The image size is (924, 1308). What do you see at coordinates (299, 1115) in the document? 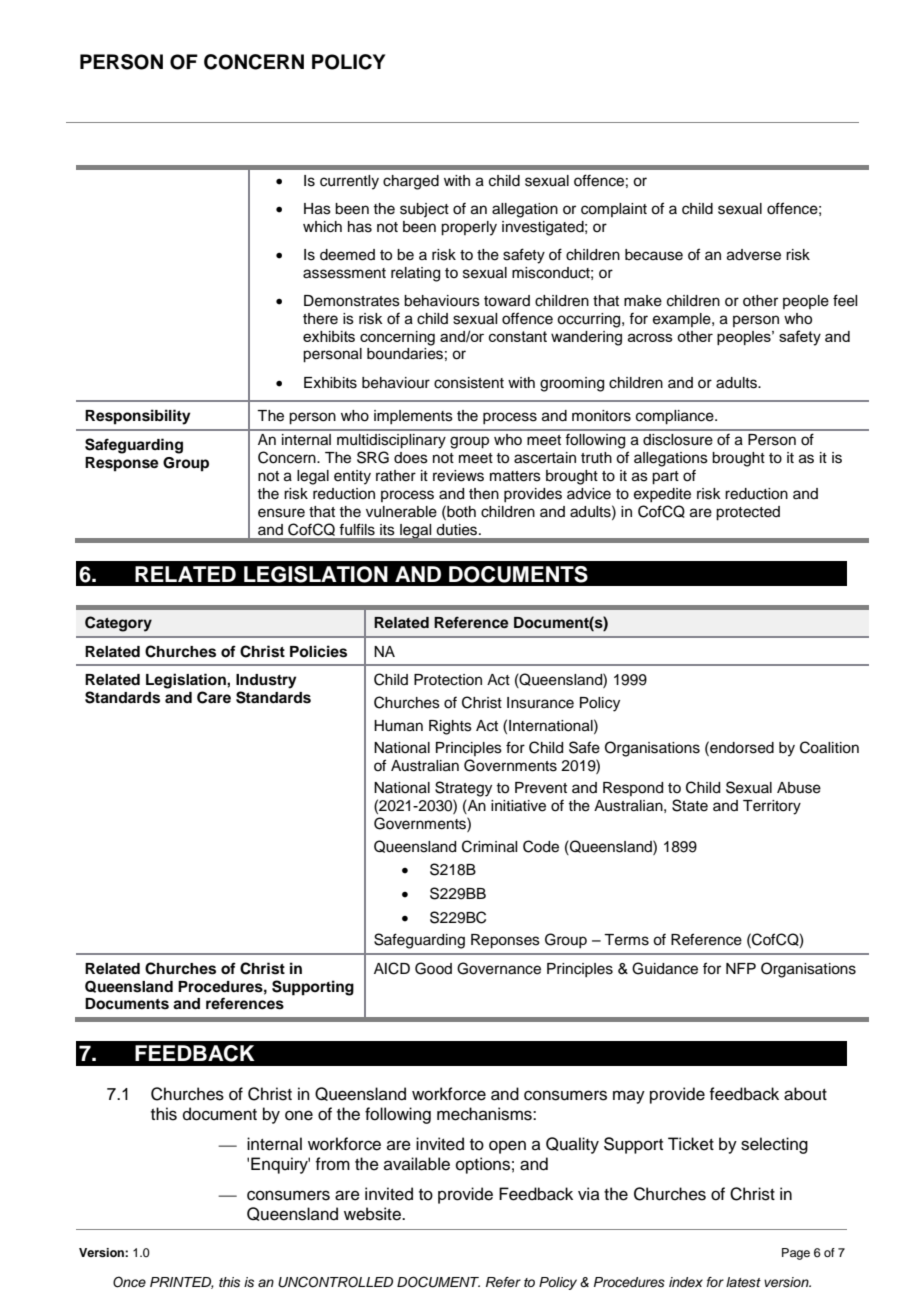
I see `one` at bounding box center [299, 1115].
